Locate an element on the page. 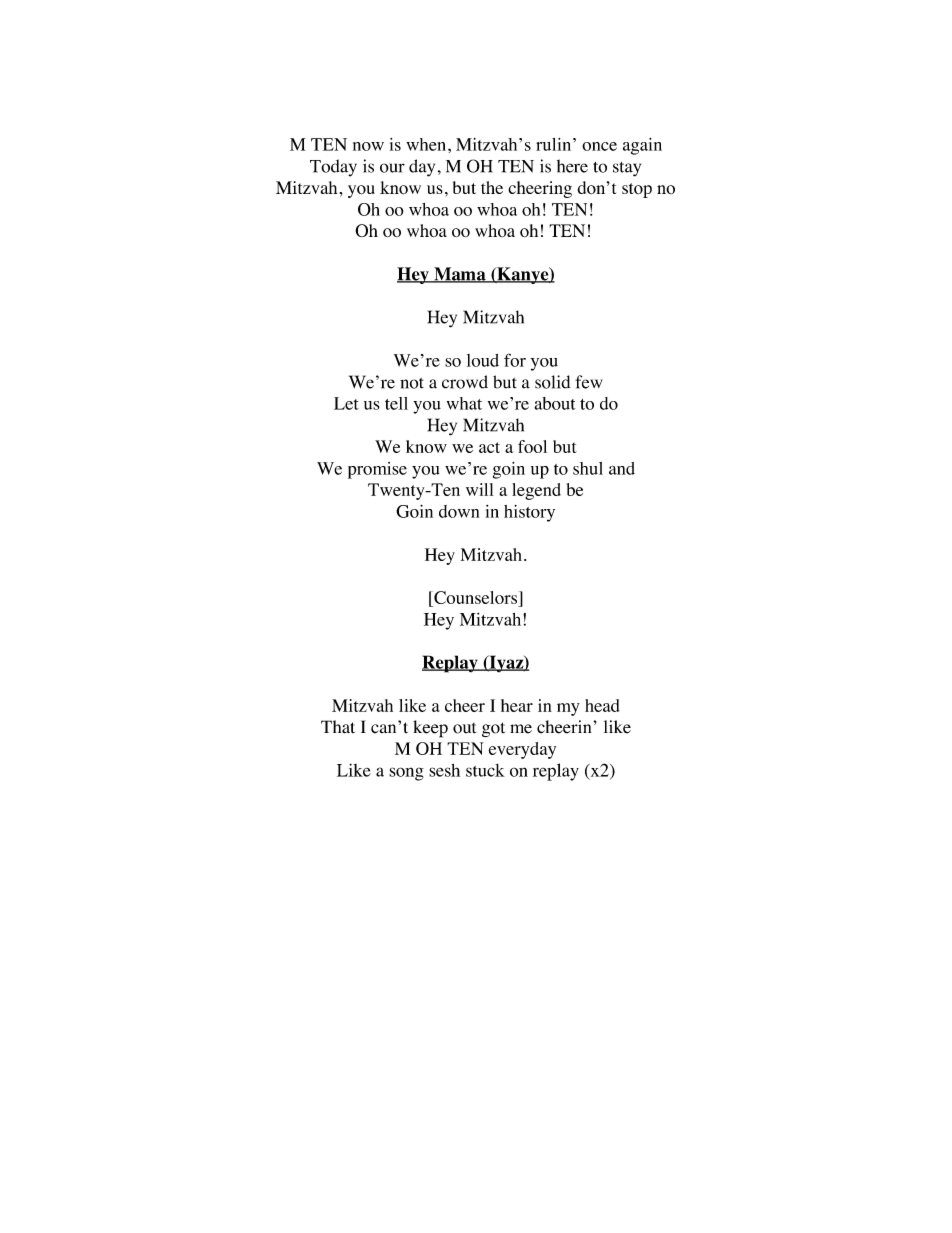 The width and height of the document is (952, 1233). once is located at coordinates (599, 146).
